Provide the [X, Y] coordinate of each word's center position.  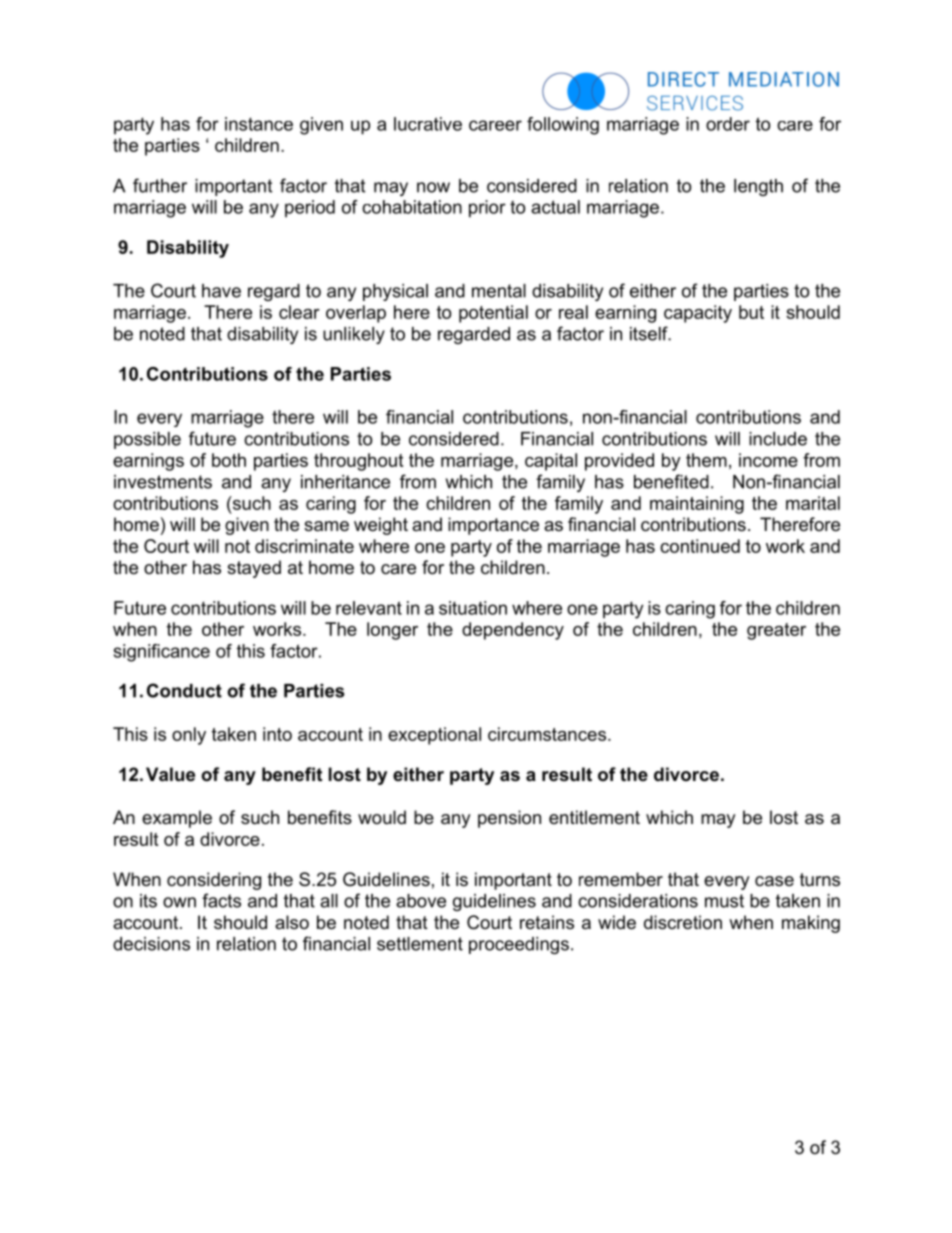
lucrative [428, 124]
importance [493, 526]
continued [700, 546]
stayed [254, 569]
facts [221, 900]
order [728, 124]
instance [259, 124]
